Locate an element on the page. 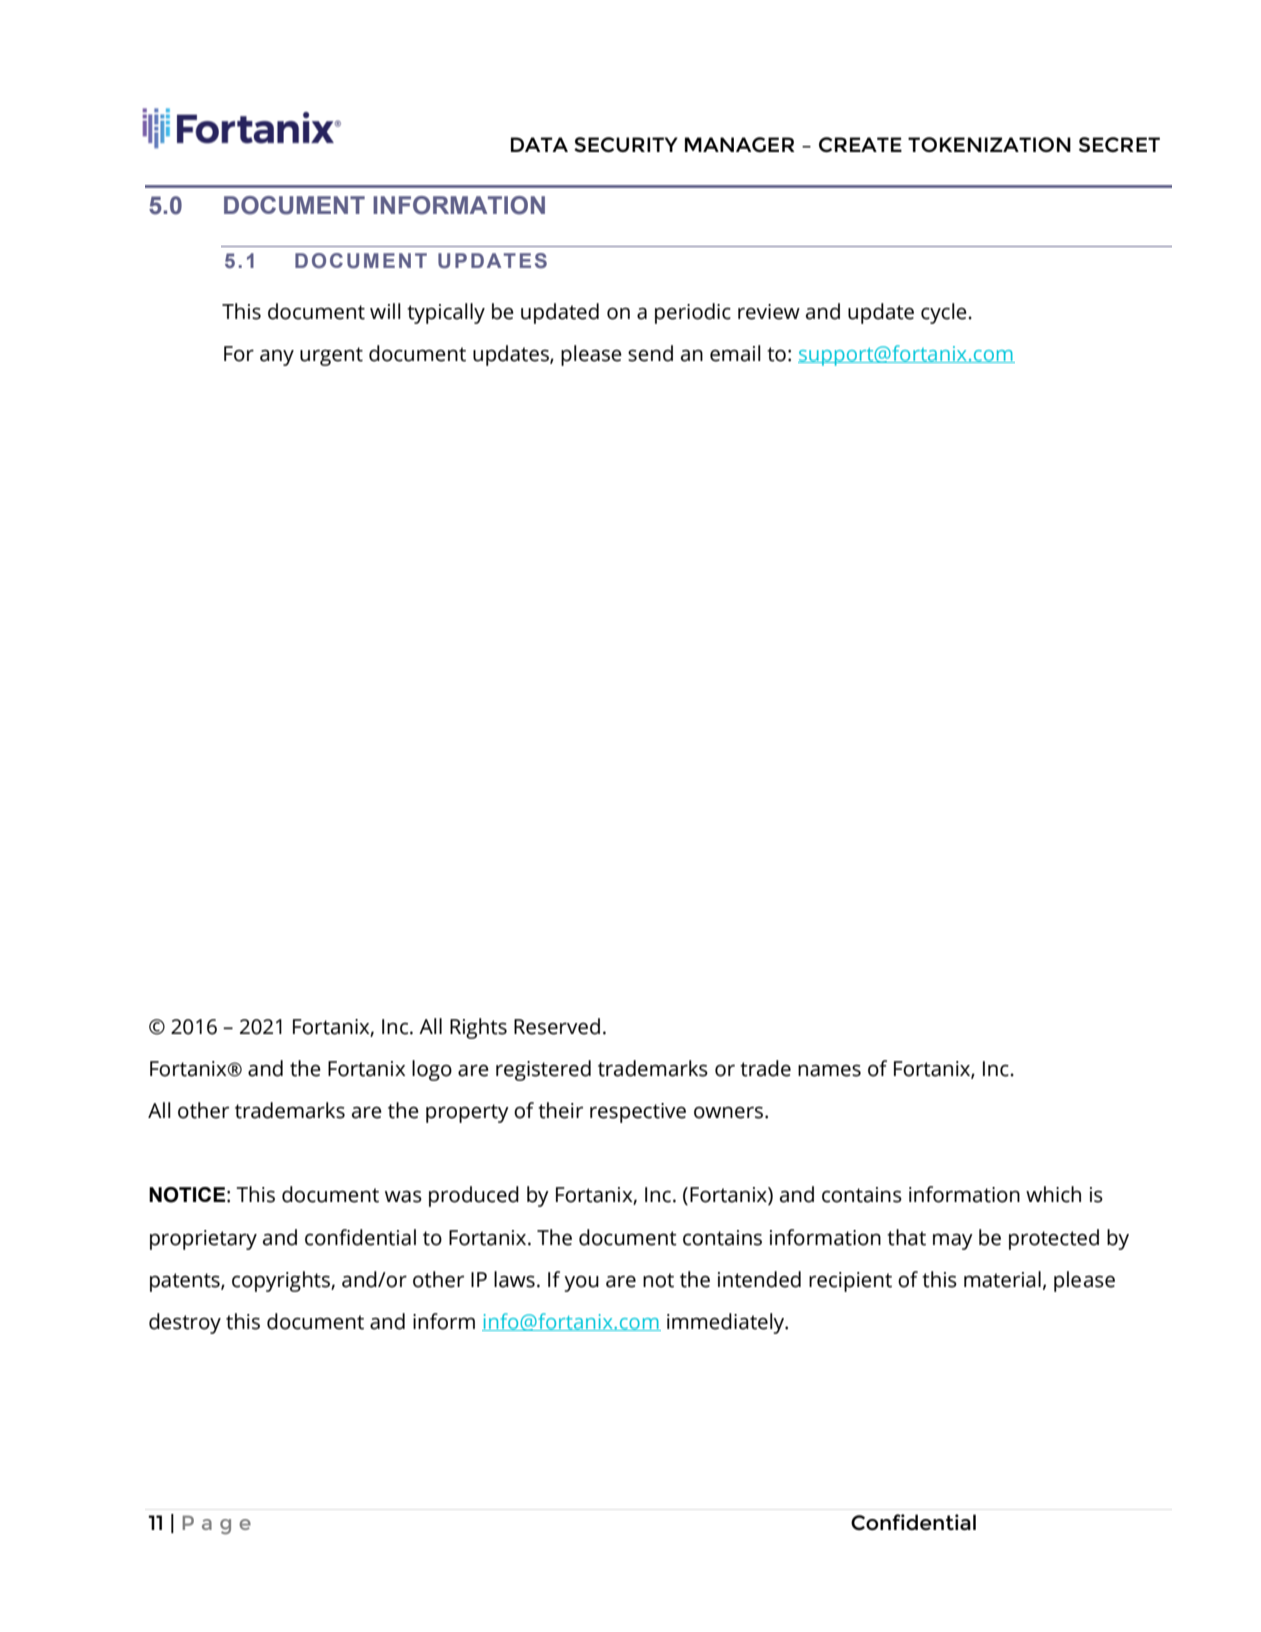 This page has width=1261, height=1632. SECURITY is located at coordinates (626, 144).
